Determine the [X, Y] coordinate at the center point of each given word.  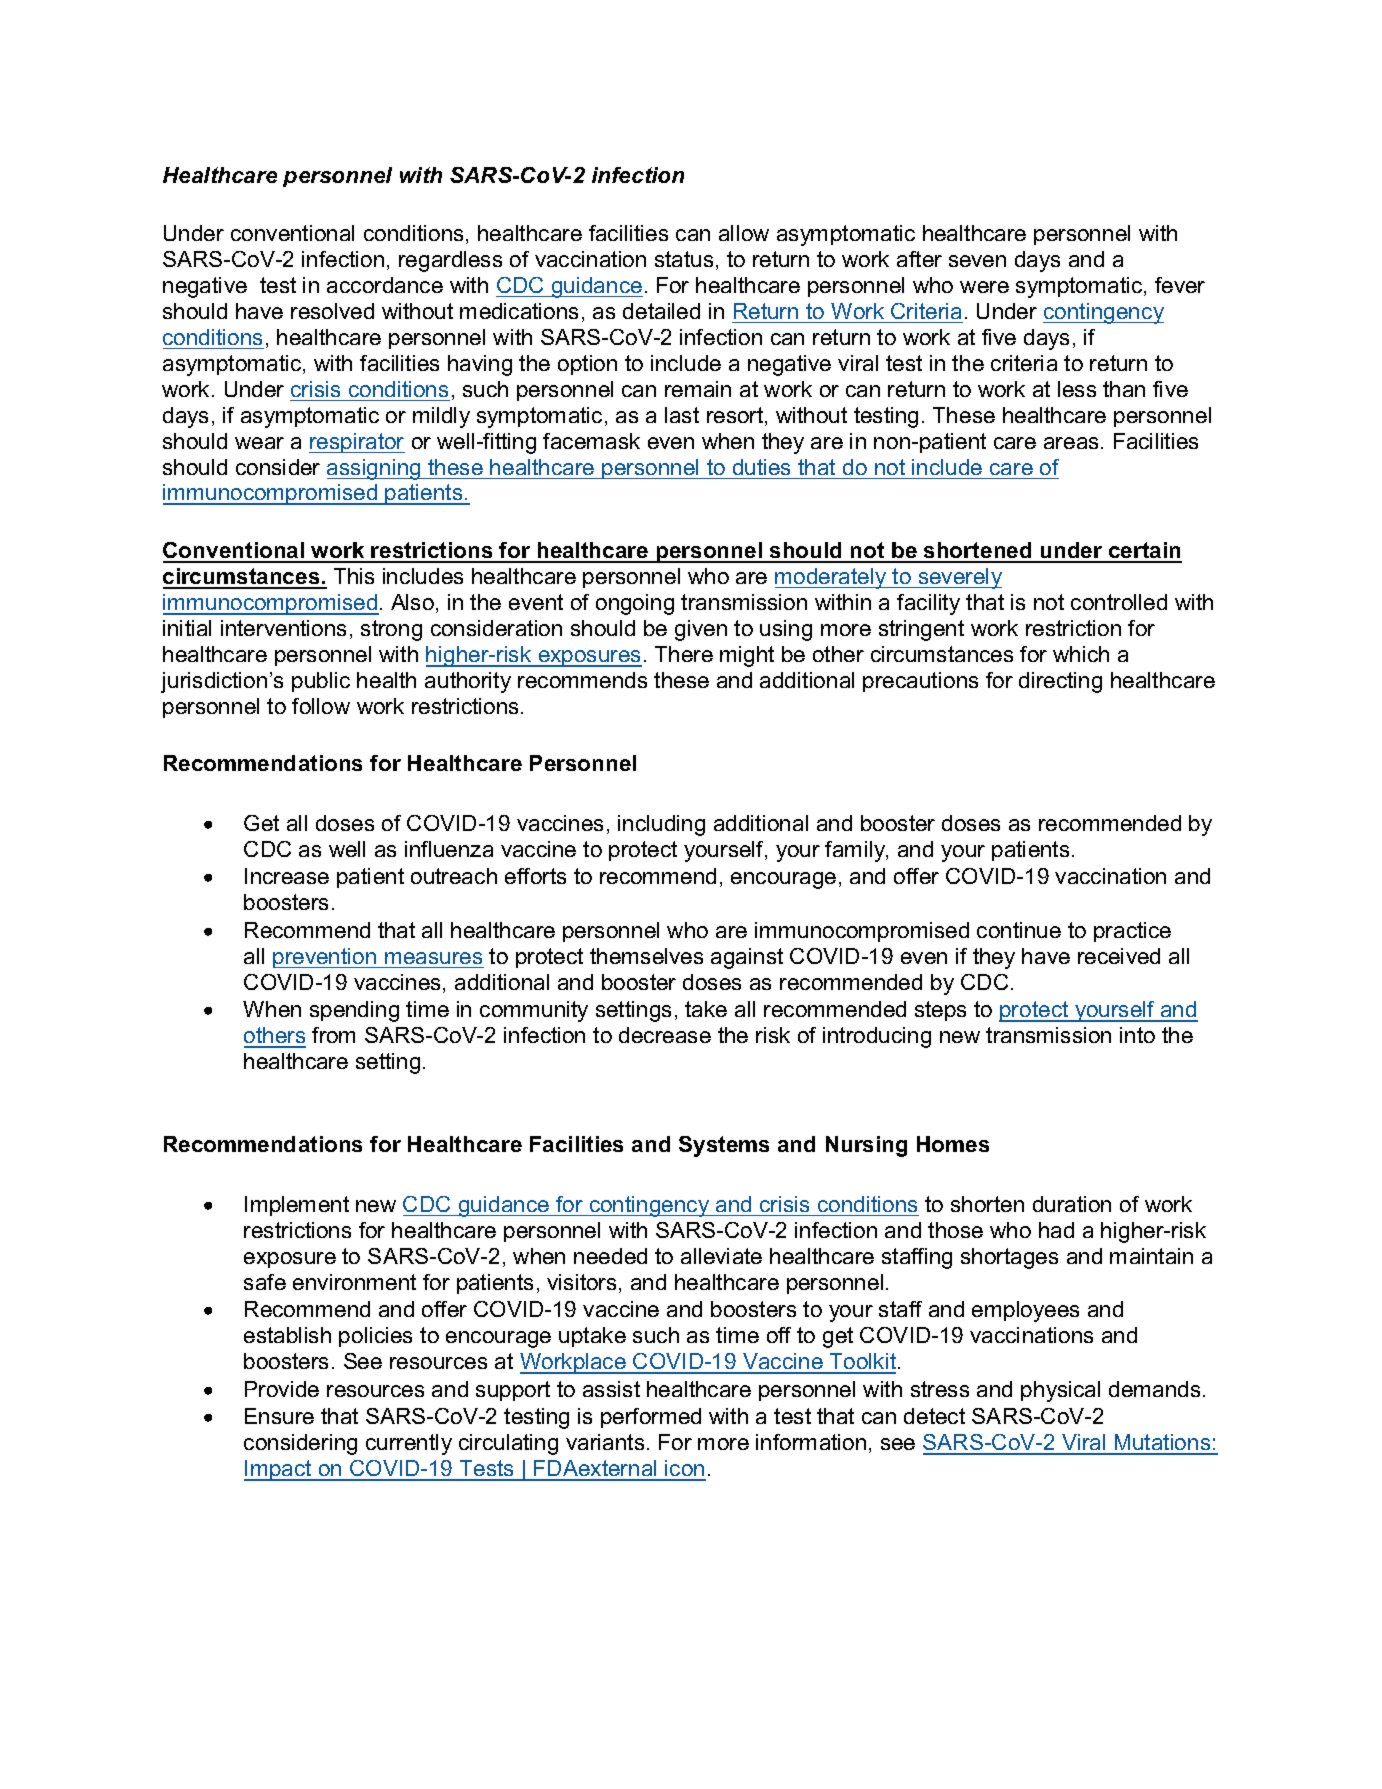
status [684, 259]
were [984, 287]
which [1081, 654]
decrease [665, 1035]
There [684, 654]
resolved [332, 311]
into [1137, 1035]
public [321, 682]
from [333, 1035]
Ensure [279, 1416]
